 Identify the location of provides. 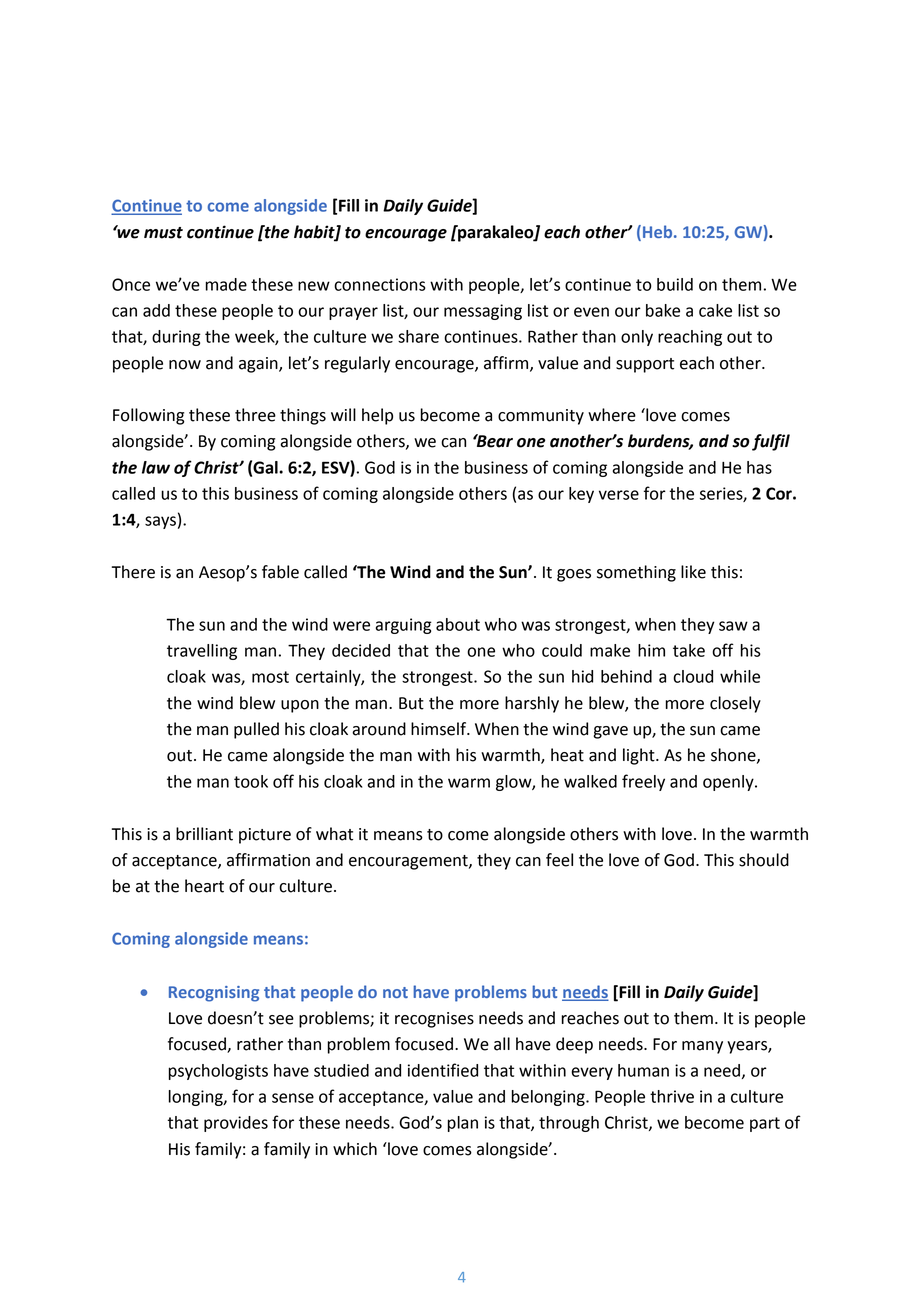
(236, 1124).
